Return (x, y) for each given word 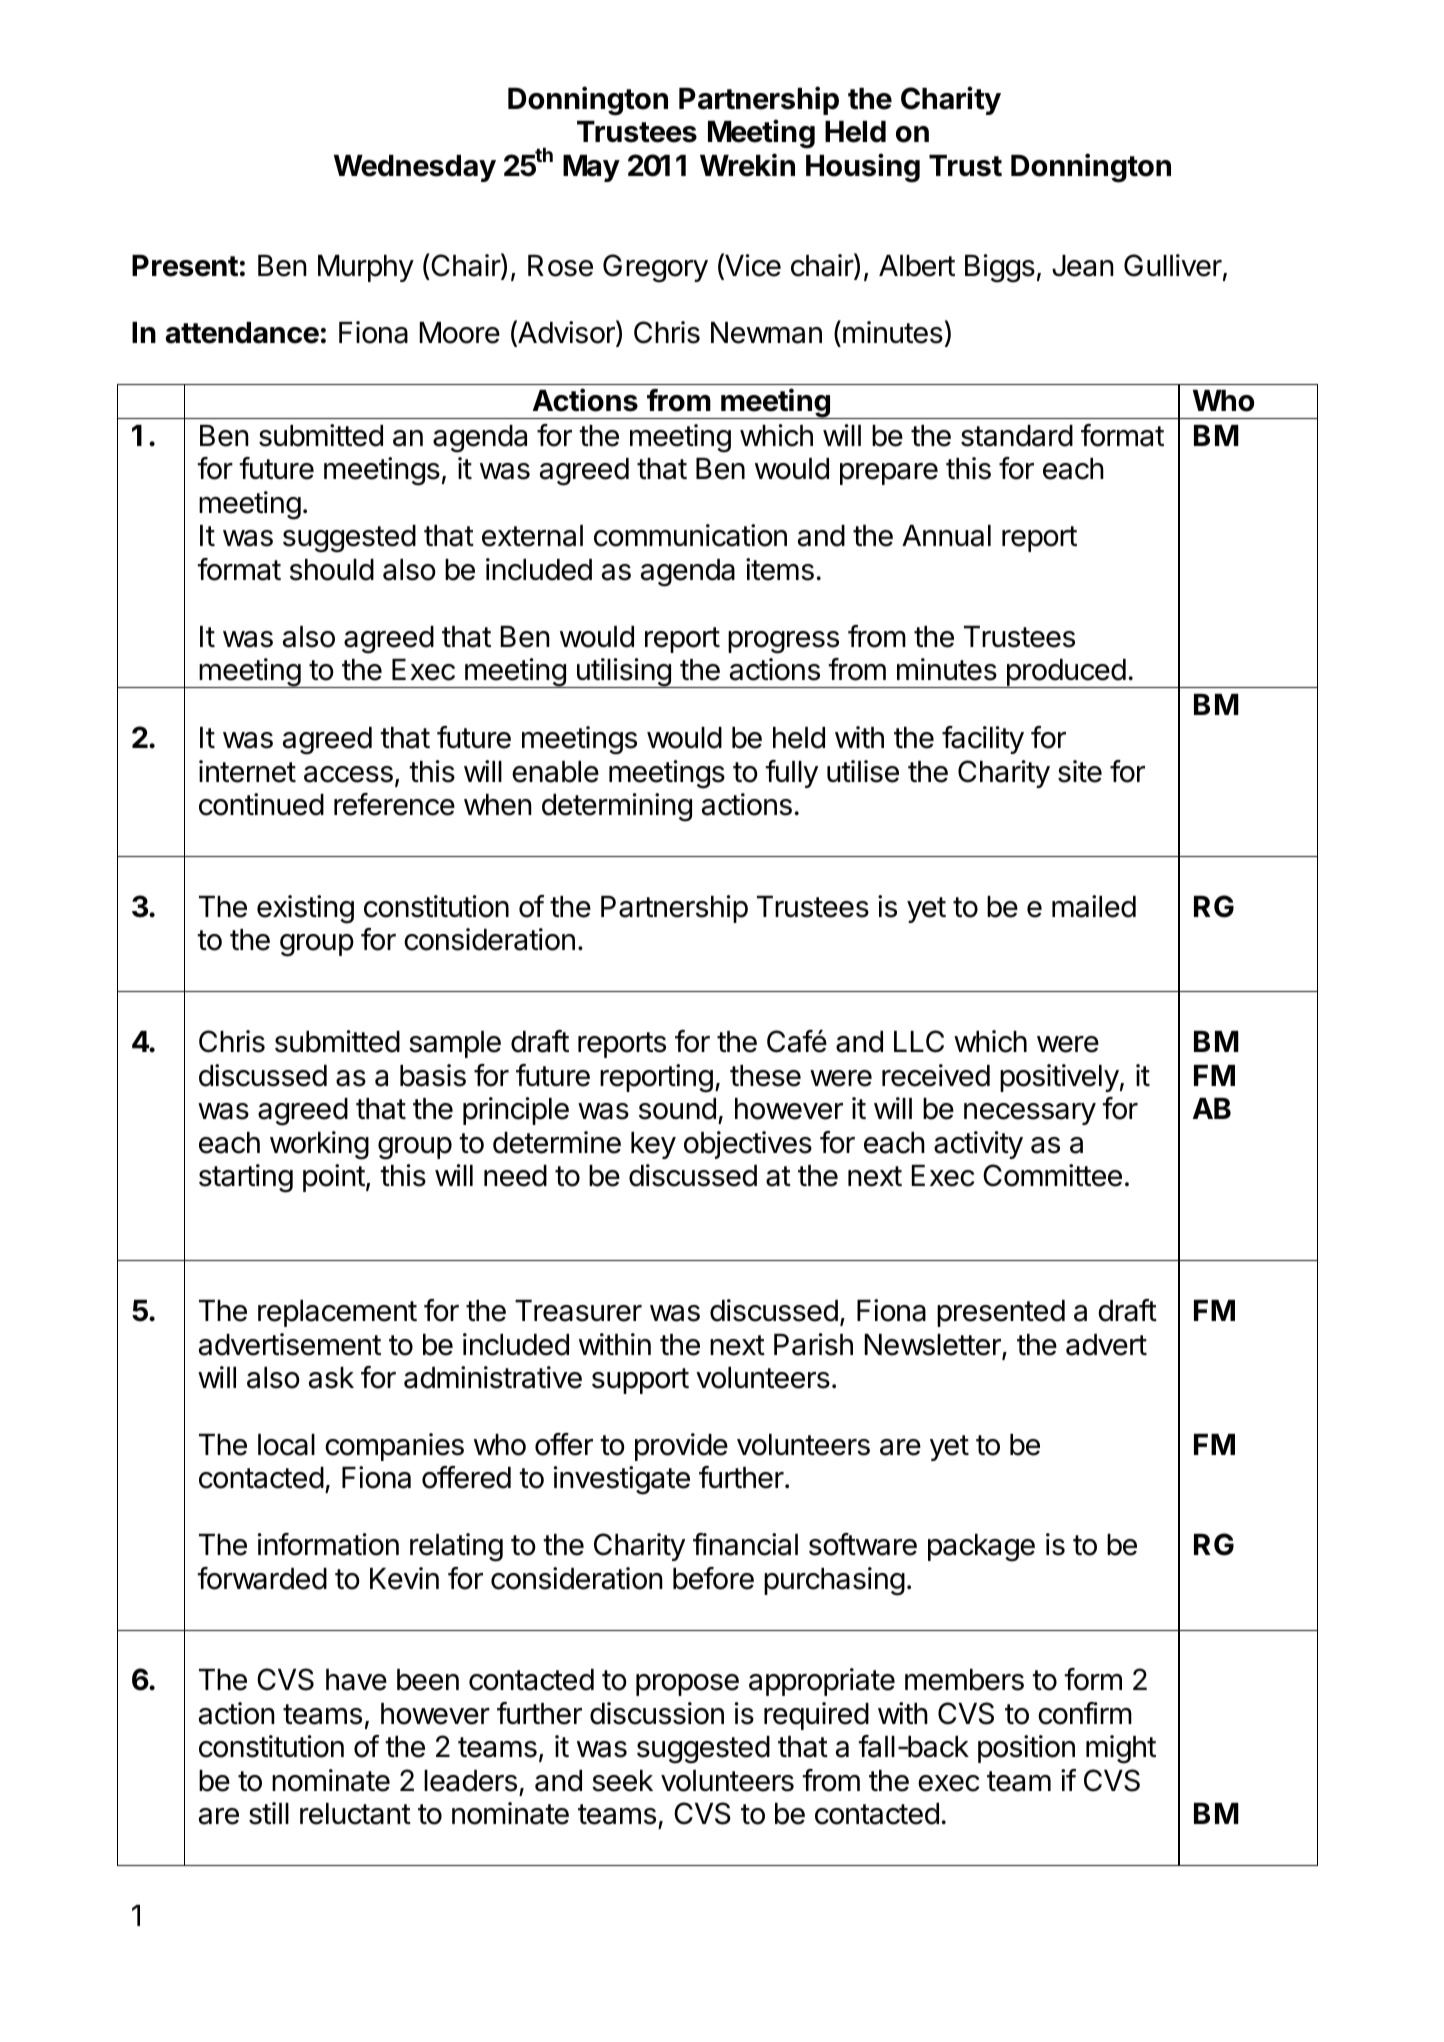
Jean (1083, 266)
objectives (748, 1145)
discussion (657, 1713)
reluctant (355, 1814)
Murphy (366, 268)
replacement (337, 1313)
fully (791, 774)
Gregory (655, 268)
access (348, 774)
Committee (1052, 1175)
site (1080, 771)
